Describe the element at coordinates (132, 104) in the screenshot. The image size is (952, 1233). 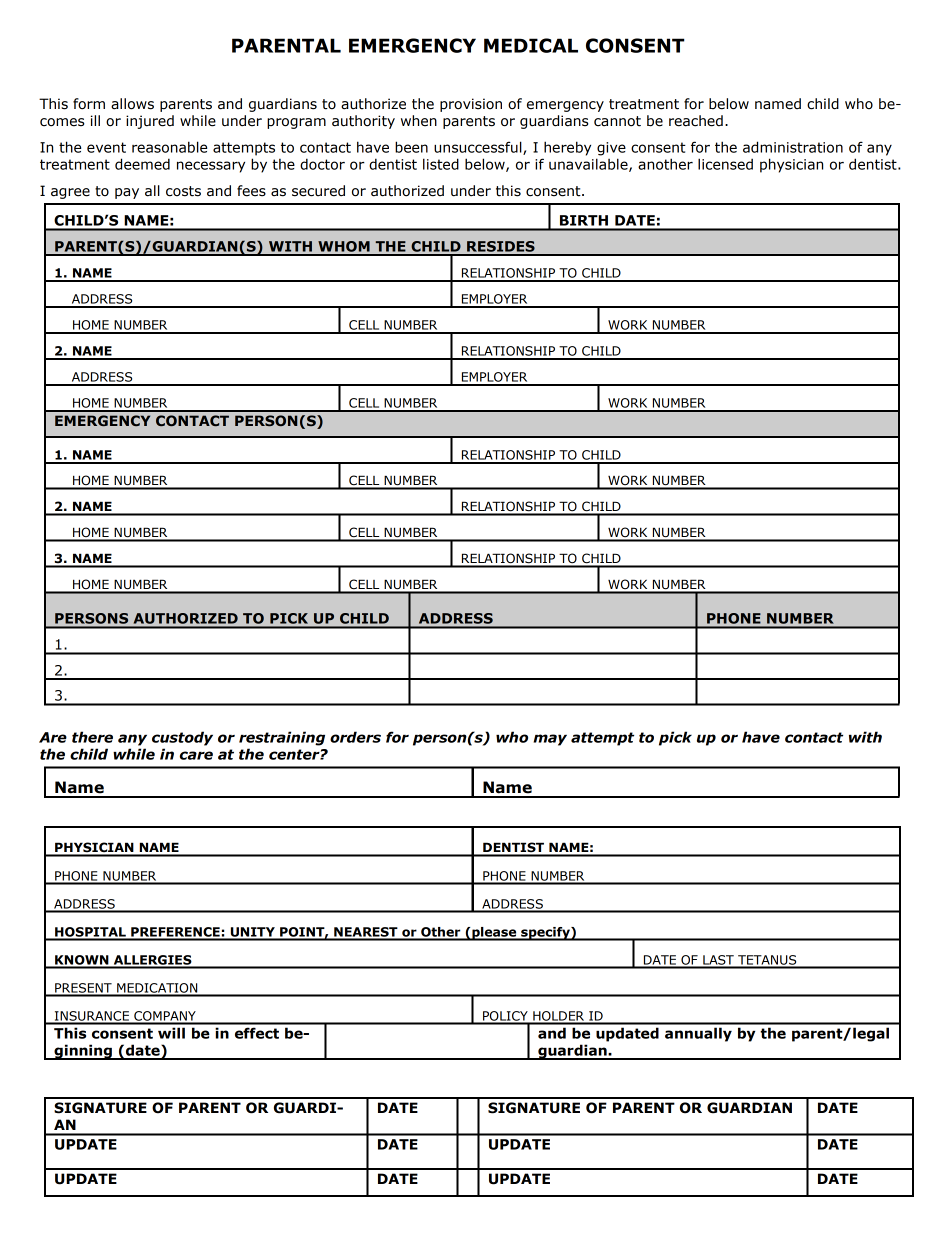
I see `allows` at that location.
